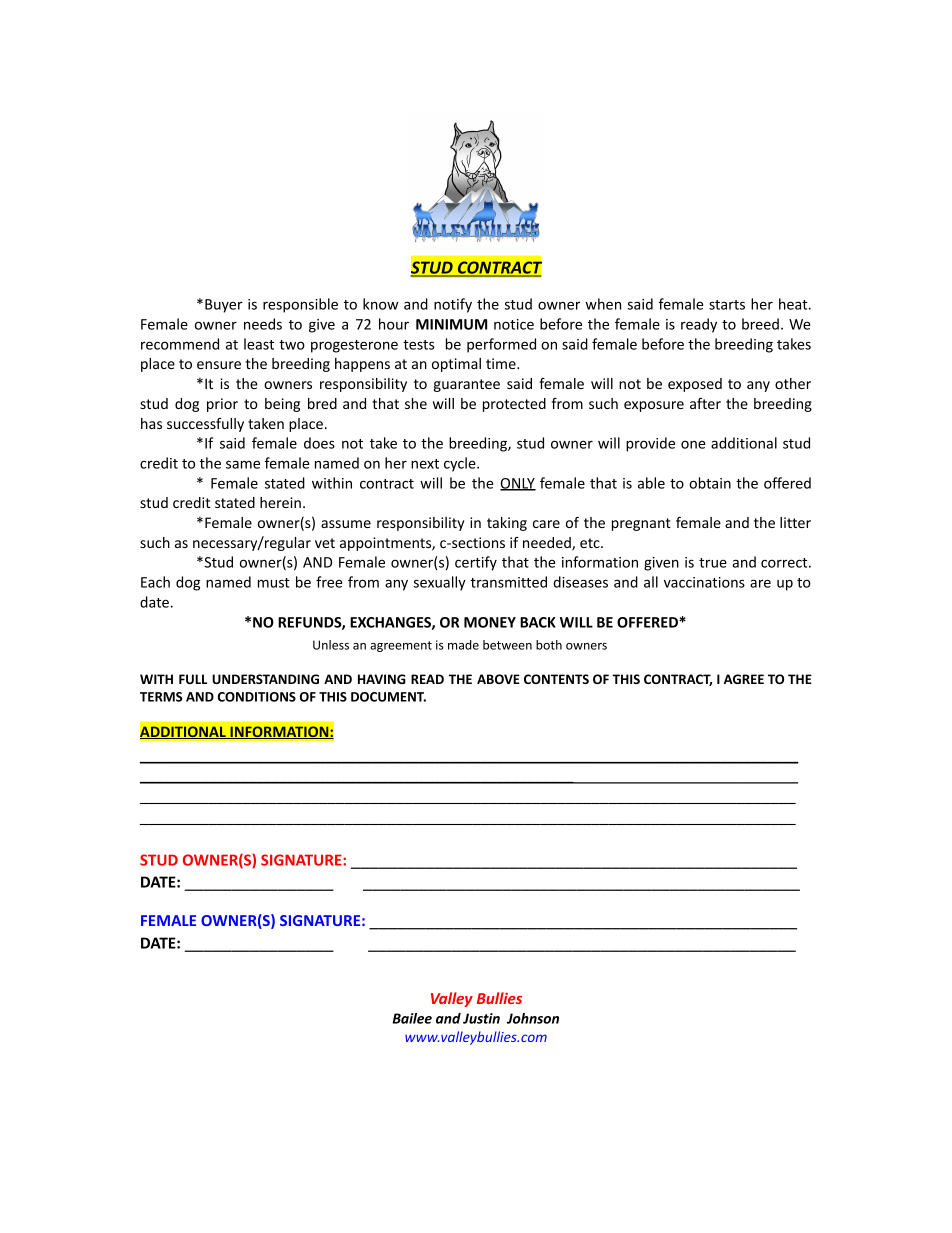  I want to click on certify, so click(476, 563).
